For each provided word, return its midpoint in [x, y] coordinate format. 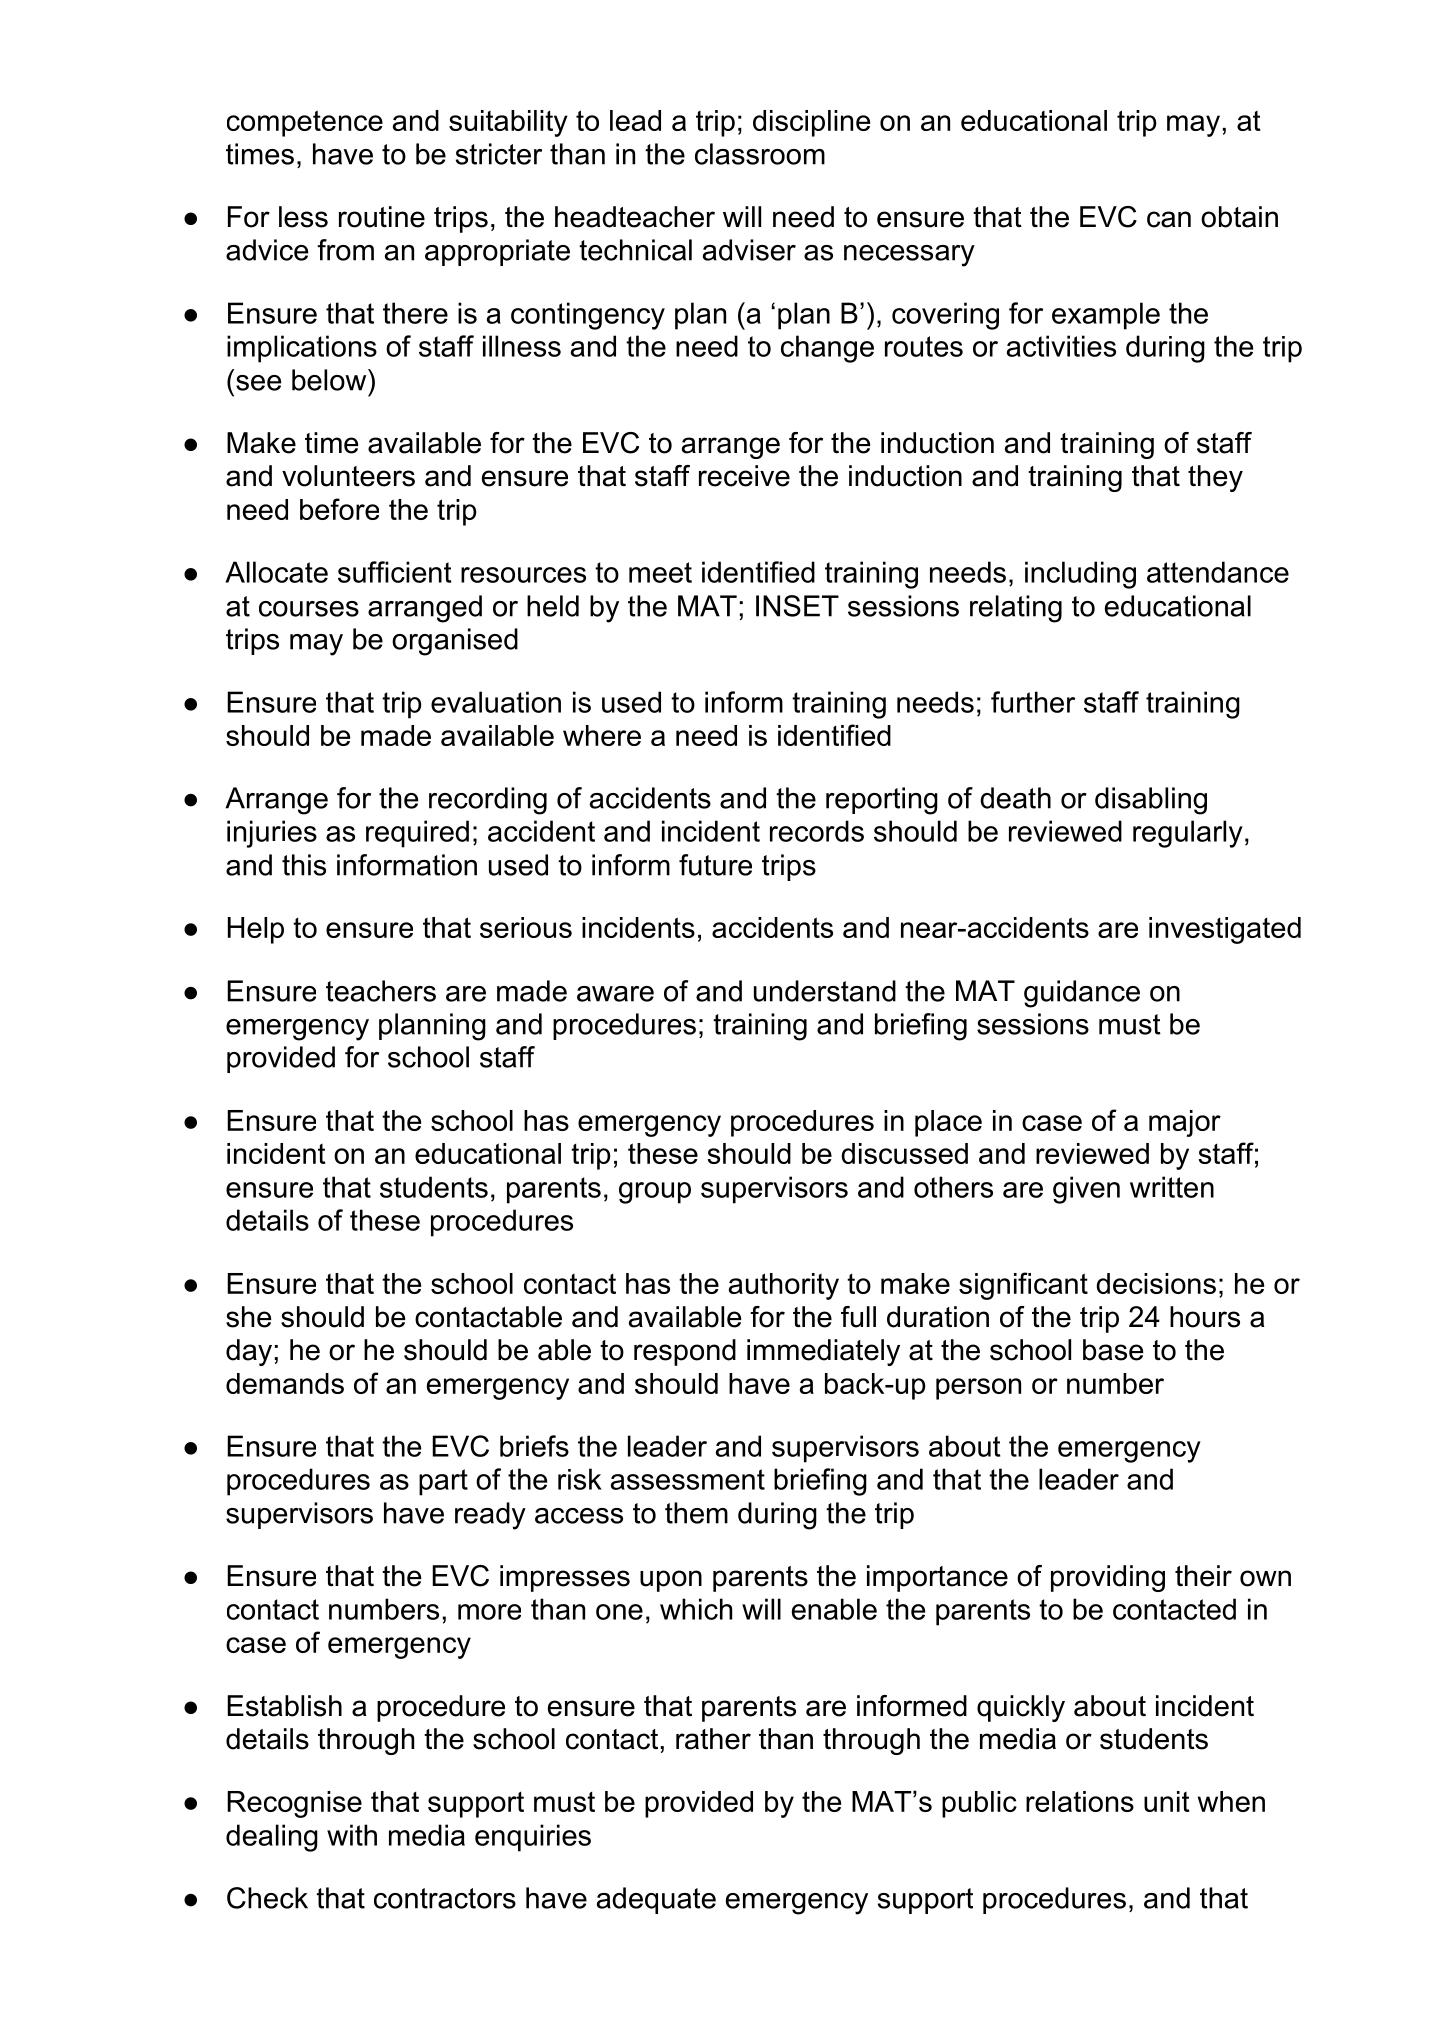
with [352, 1835]
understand [825, 991]
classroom [760, 154]
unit [1167, 1801]
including [1080, 575]
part [443, 1482]
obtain [1239, 217]
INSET [797, 606]
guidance [1082, 994]
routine [382, 217]
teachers [381, 991]
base [1113, 1350]
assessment [688, 1479]
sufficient [395, 572]
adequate [656, 1900]
